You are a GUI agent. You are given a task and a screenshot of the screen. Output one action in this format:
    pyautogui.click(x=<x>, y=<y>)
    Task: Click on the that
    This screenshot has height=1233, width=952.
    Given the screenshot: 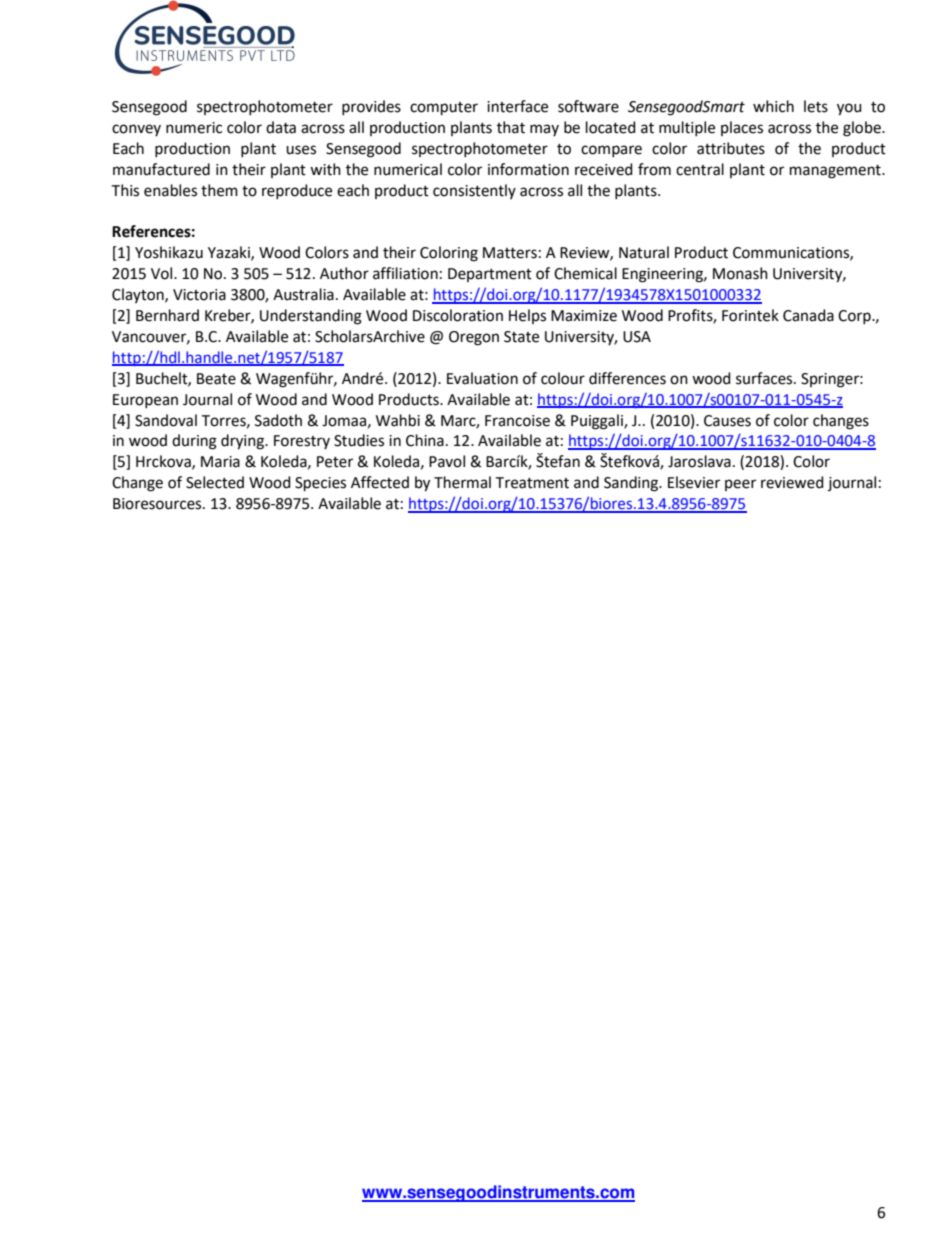 What is the action you would take?
    pyautogui.click(x=511, y=127)
